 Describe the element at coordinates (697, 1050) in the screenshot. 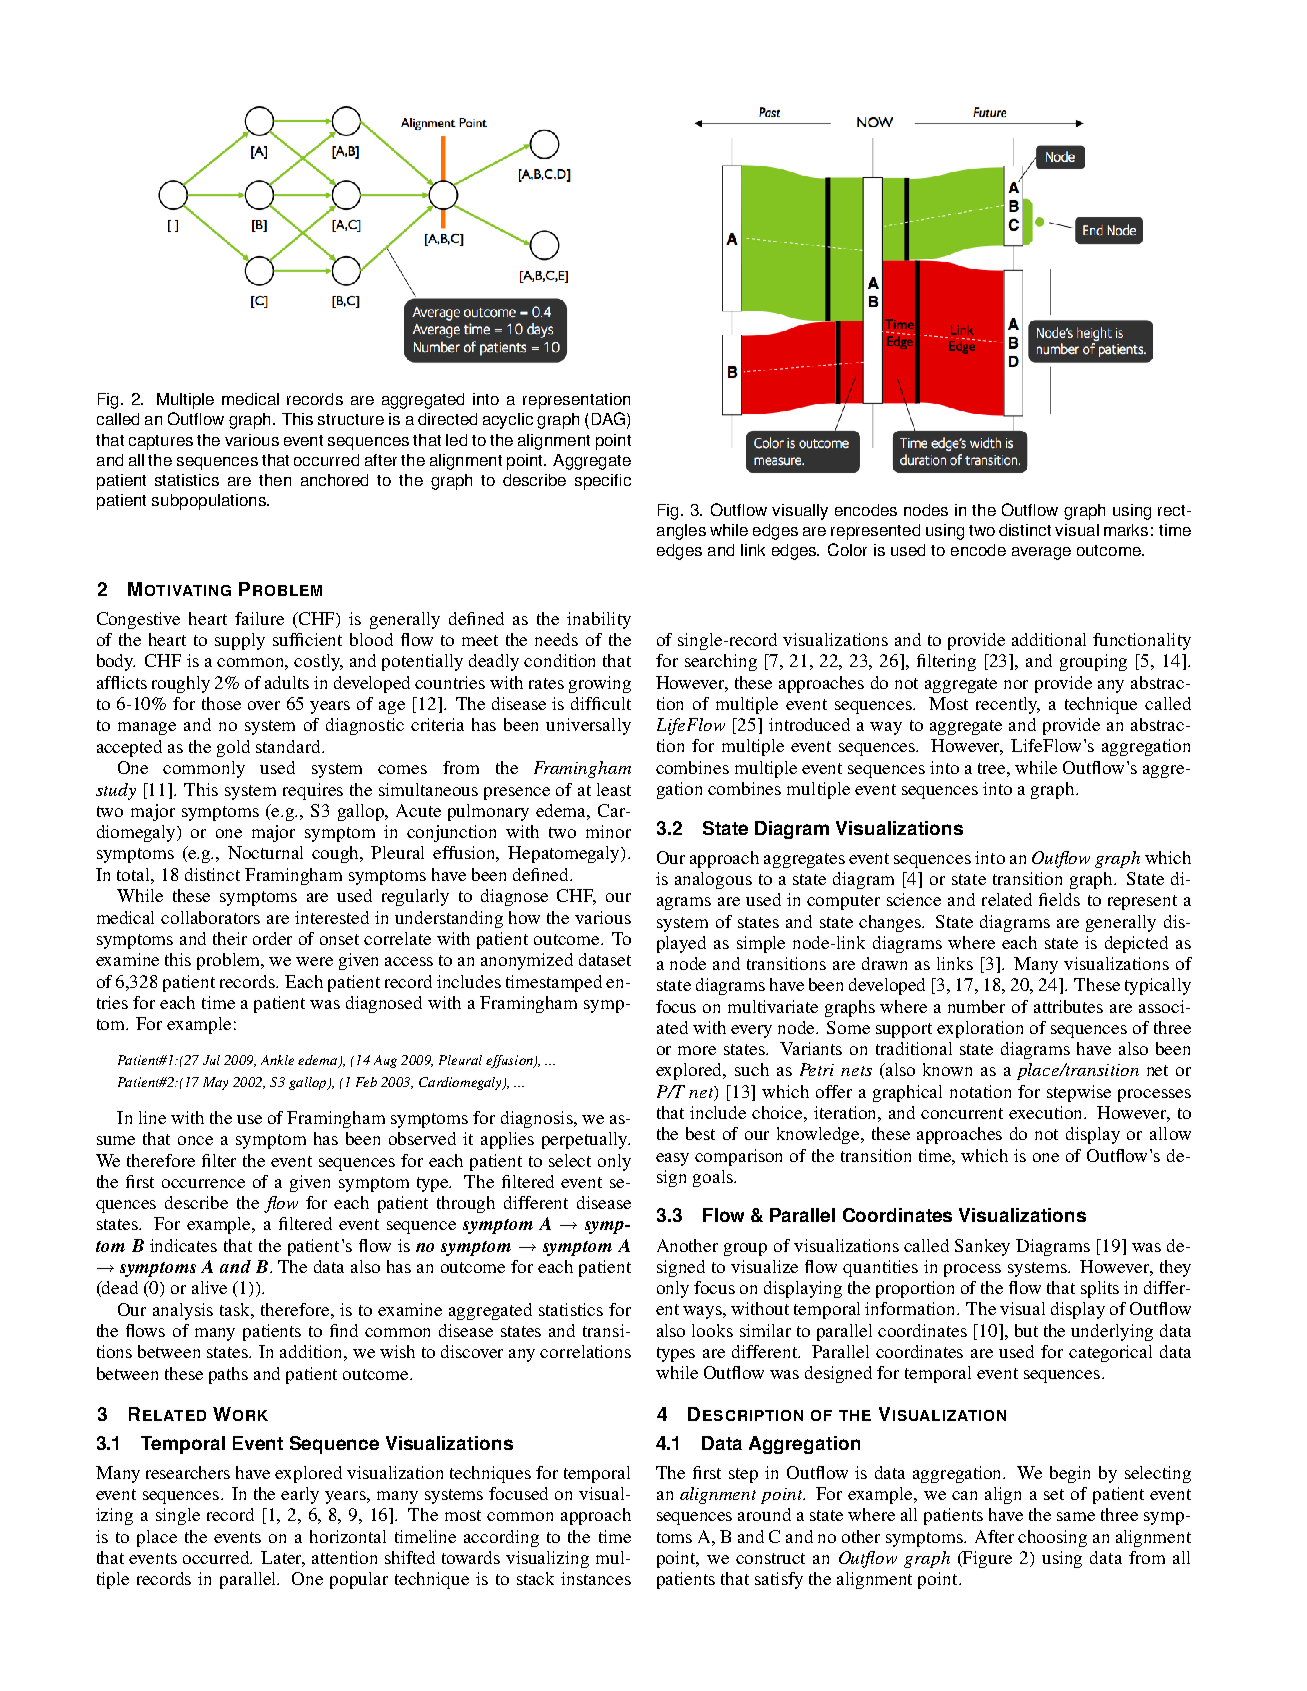

I see `more` at that location.
